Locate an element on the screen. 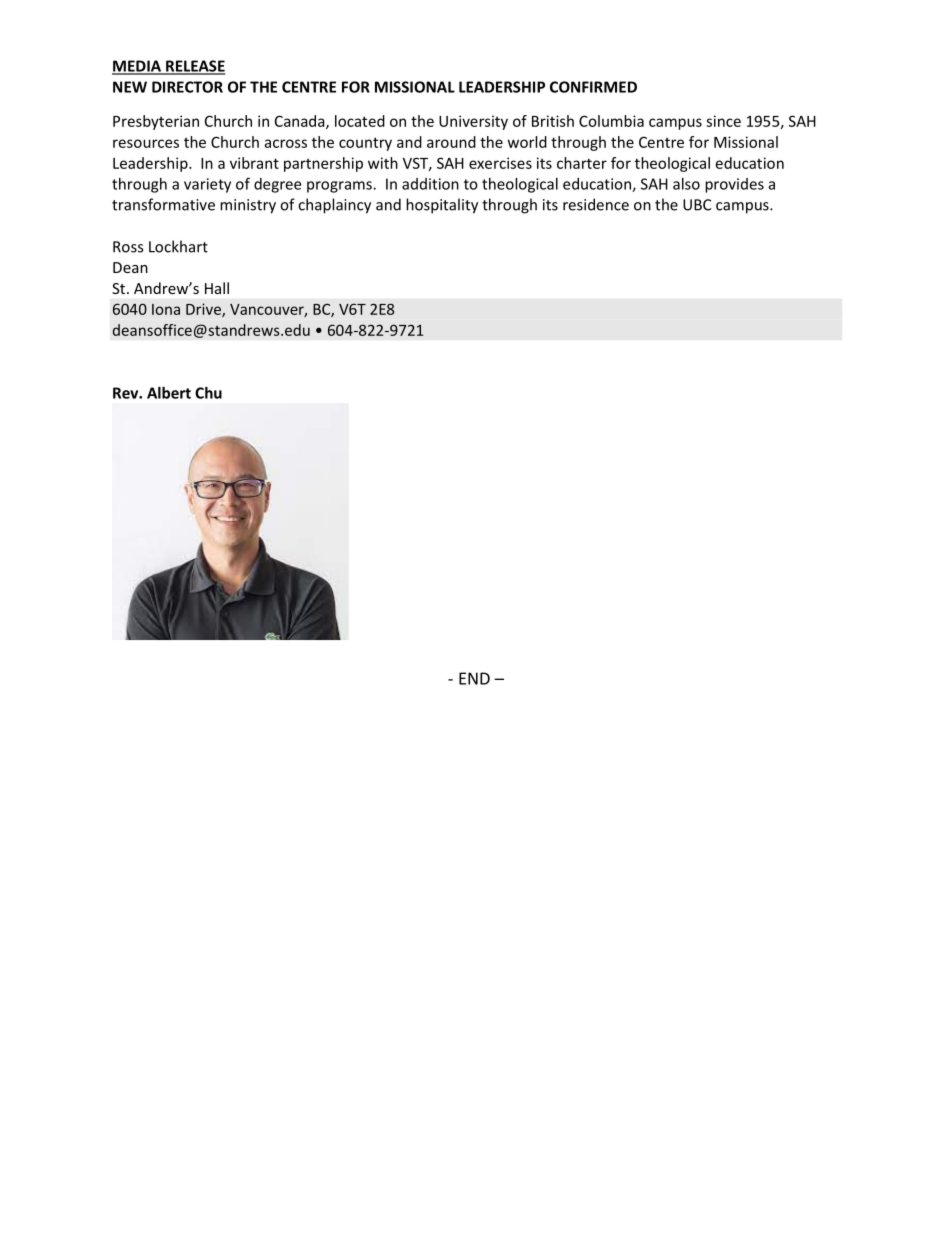  DIRECTOR is located at coordinates (187, 87).
